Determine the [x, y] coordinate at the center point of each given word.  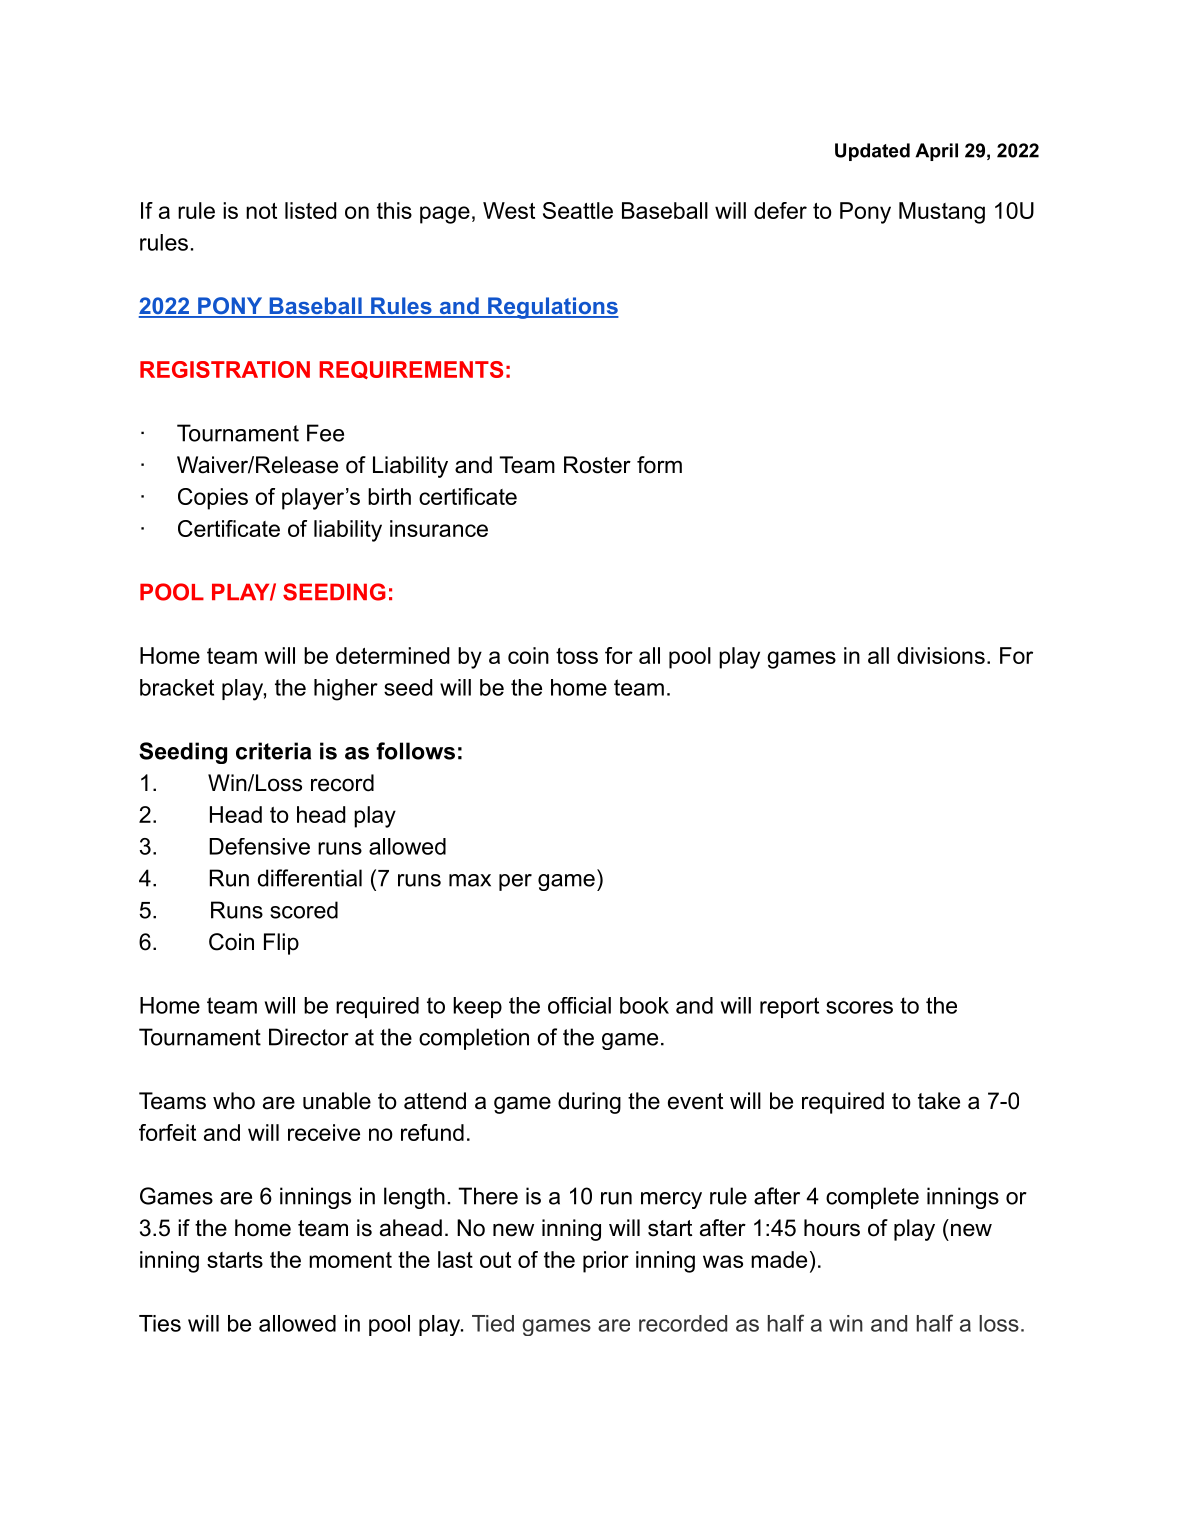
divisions [941, 655]
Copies [213, 499]
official [579, 1005]
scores [859, 1007]
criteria [273, 751]
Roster [597, 465]
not [261, 211]
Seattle [578, 210]
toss [577, 656]
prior [606, 1262]
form [659, 465]
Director [309, 1037]
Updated [872, 152]
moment [350, 1260]
